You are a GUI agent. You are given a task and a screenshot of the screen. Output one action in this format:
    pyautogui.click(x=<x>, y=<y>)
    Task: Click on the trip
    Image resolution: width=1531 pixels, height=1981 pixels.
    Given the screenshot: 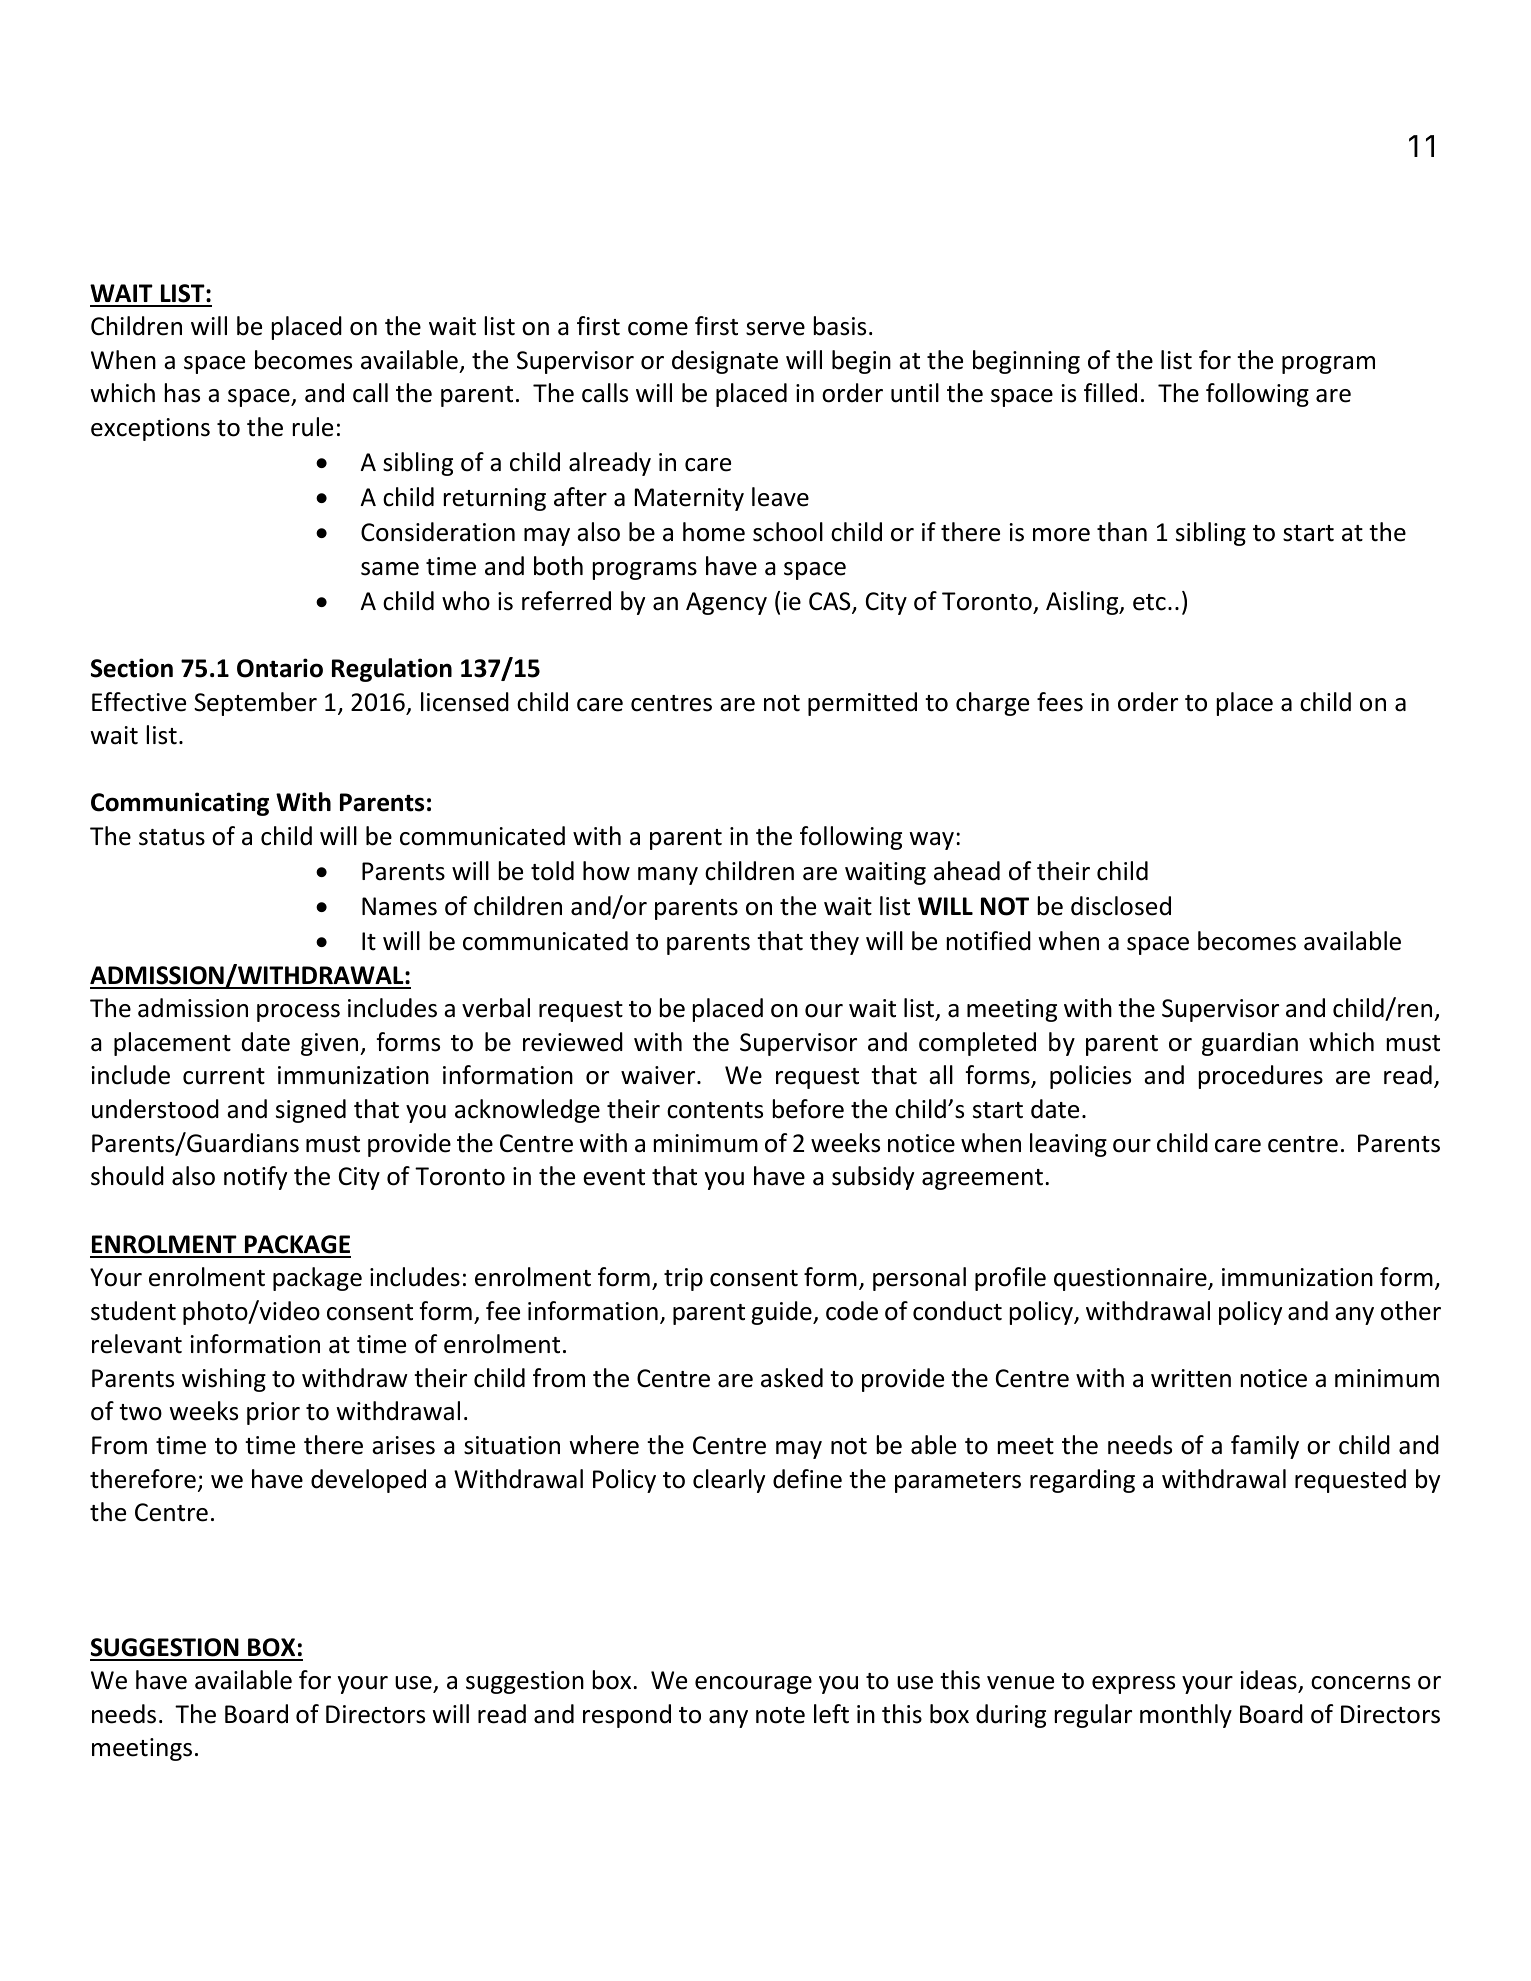 What is the action you would take?
    pyautogui.click(x=683, y=1279)
